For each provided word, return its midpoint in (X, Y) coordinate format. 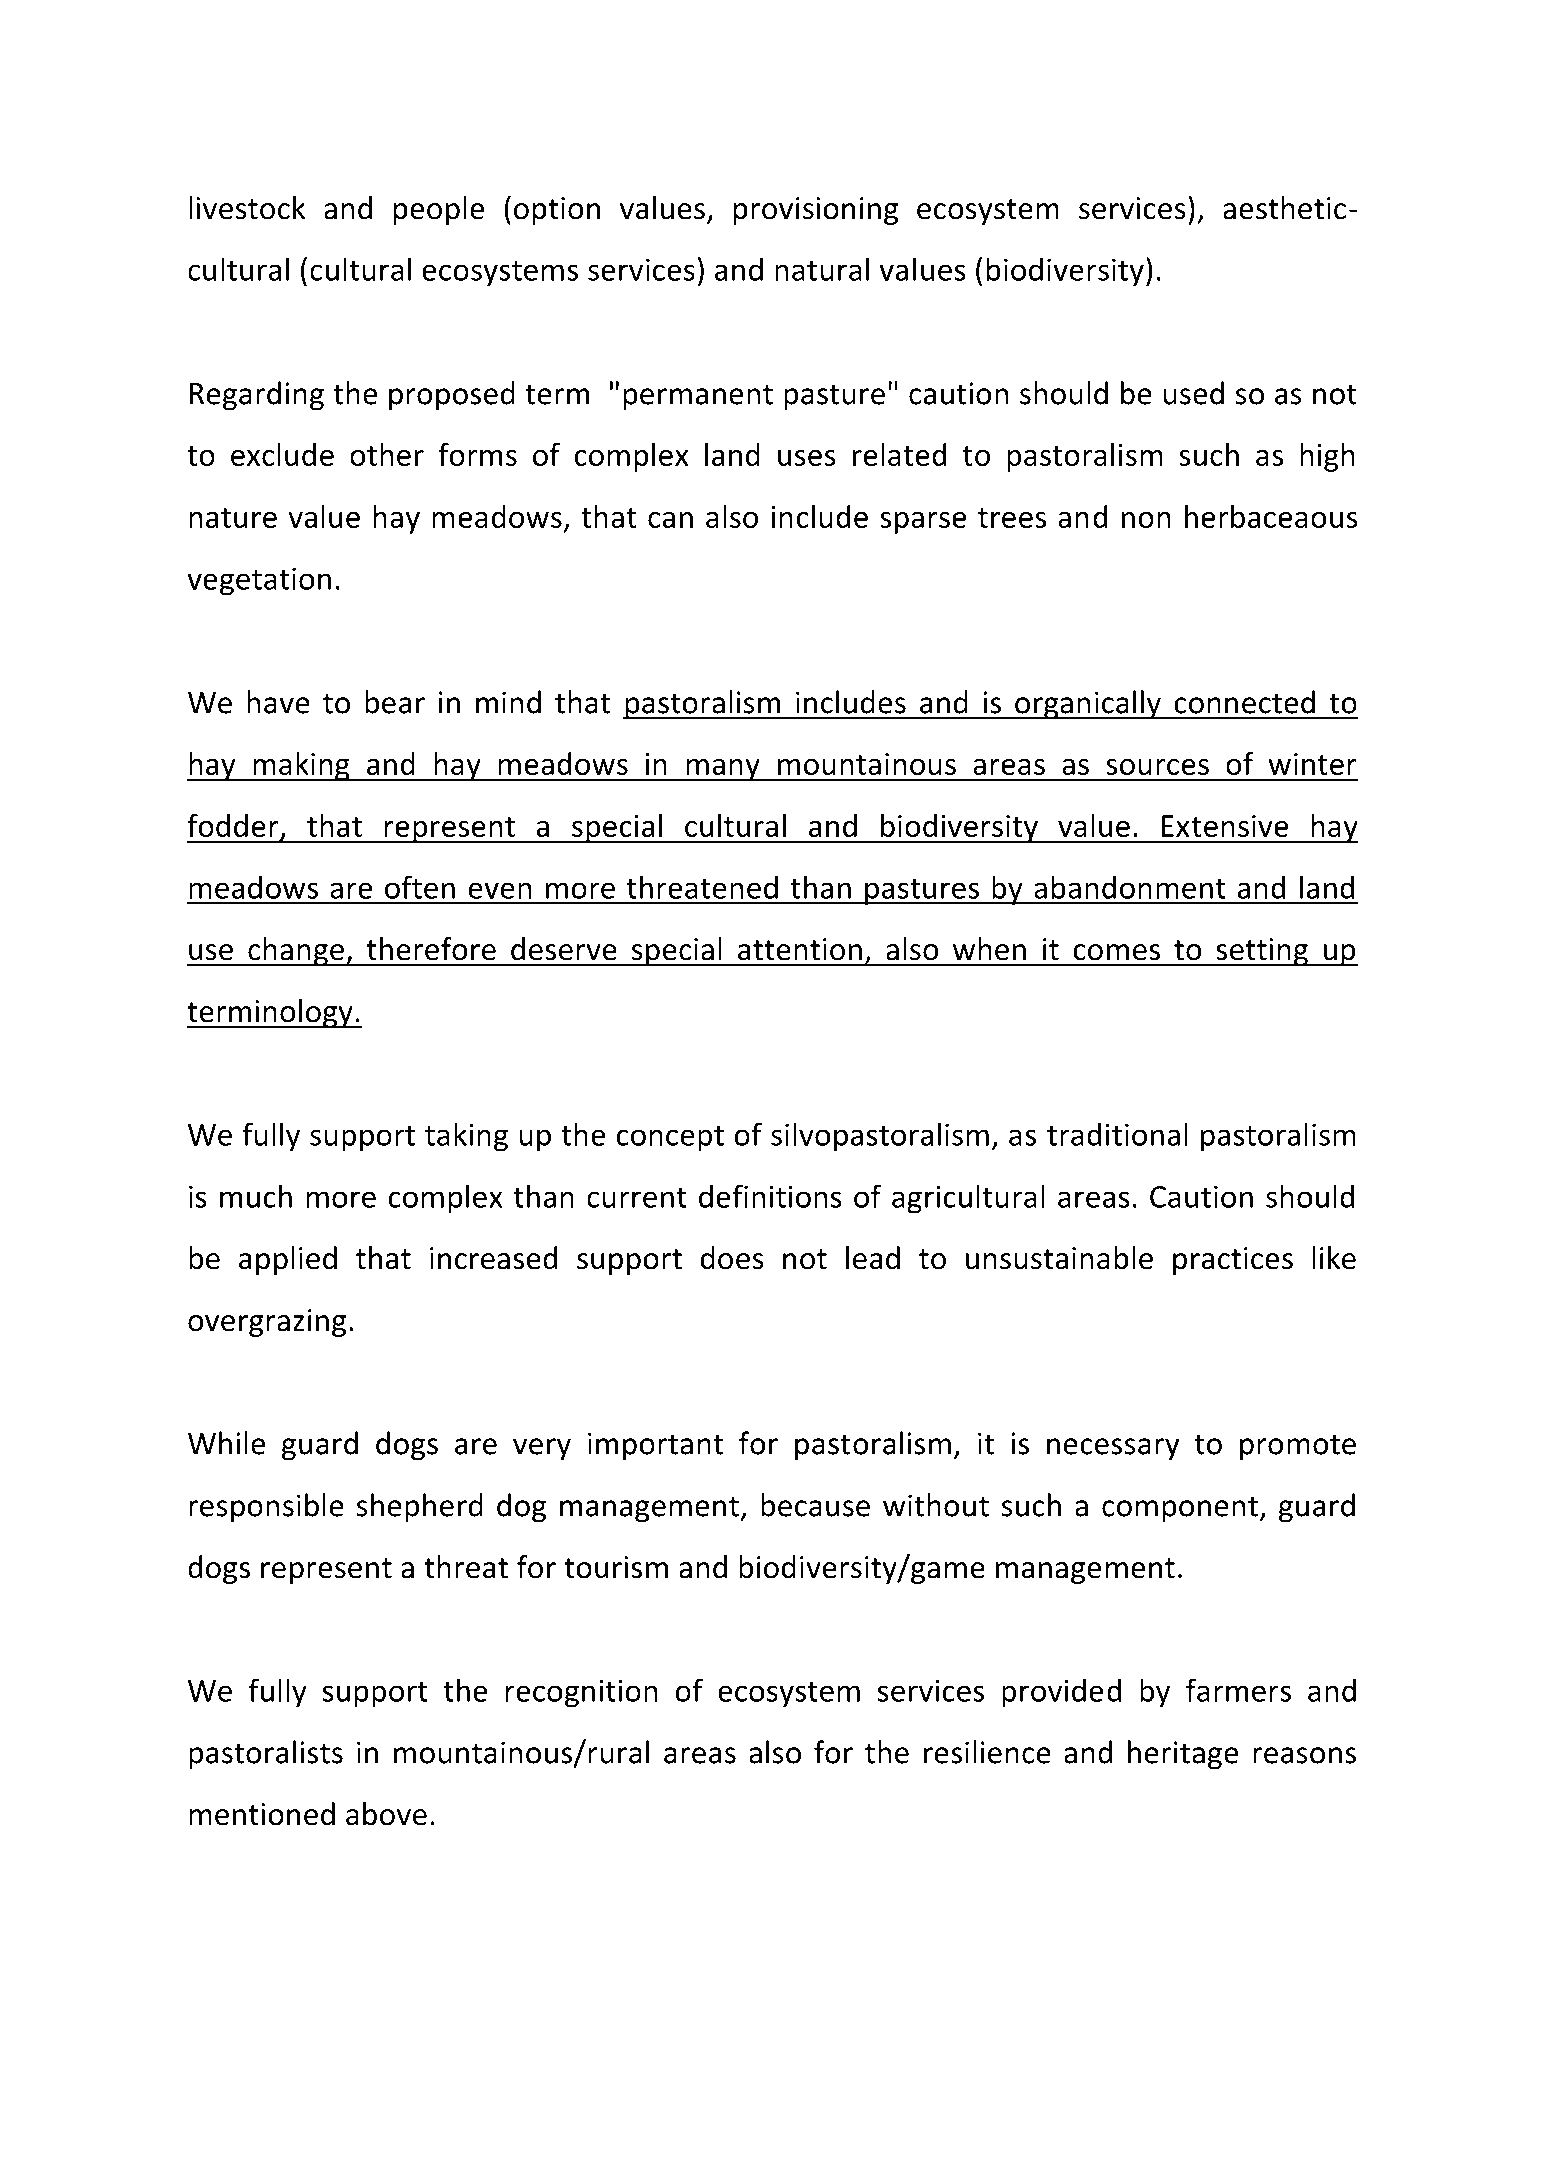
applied (288, 1260)
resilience (987, 1752)
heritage (1183, 1755)
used (1193, 393)
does (732, 1258)
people (438, 210)
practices (1233, 1261)
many (723, 770)
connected (1244, 702)
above (386, 1814)
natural (822, 269)
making (301, 766)
